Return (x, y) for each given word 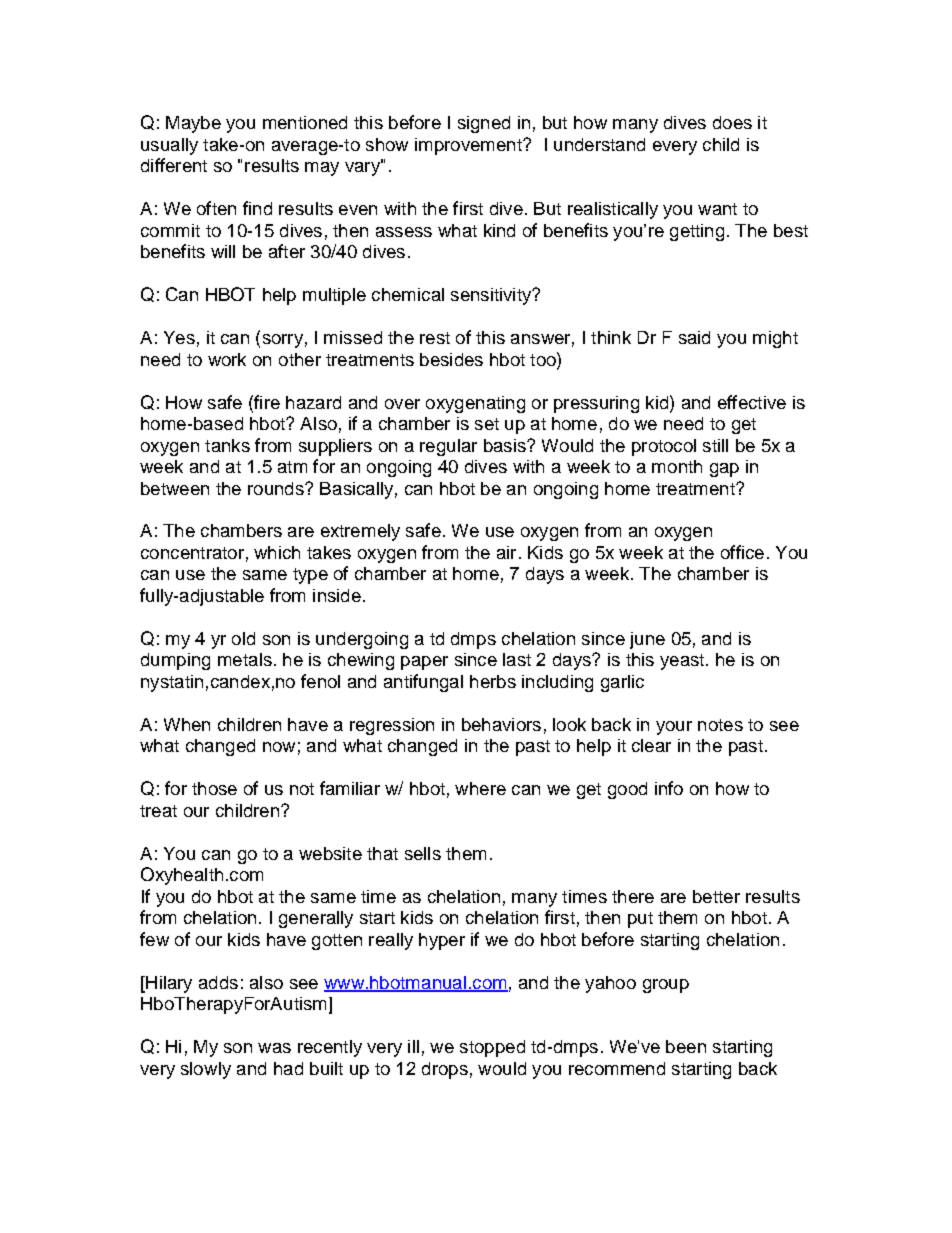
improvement (469, 146)
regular (448, 447)
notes (720, 725)
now (279, 747)
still (715, 445)
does (732, 122)
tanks (227, 445)
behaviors (501, 724)
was (274, 1048)
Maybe (193, 124)
